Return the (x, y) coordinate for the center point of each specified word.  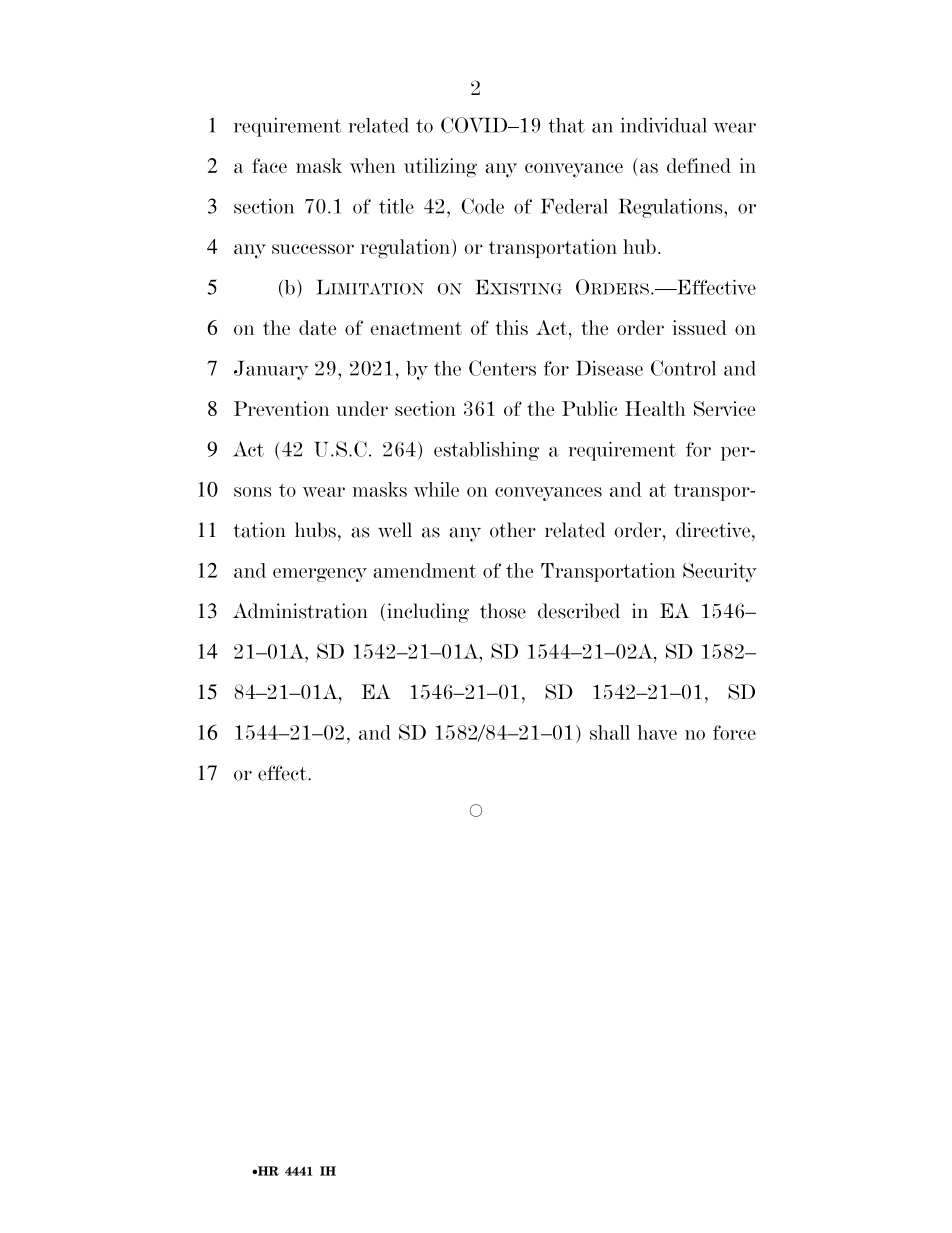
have (657, 732)
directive (713, 530)
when (373, 165)
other (513, 530)
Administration (300, 611)
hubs (315, 530)
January (271, 370)
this (512, 327)
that (566, 125)
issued (699, 327)
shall (610, 732)
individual (663, 125)
